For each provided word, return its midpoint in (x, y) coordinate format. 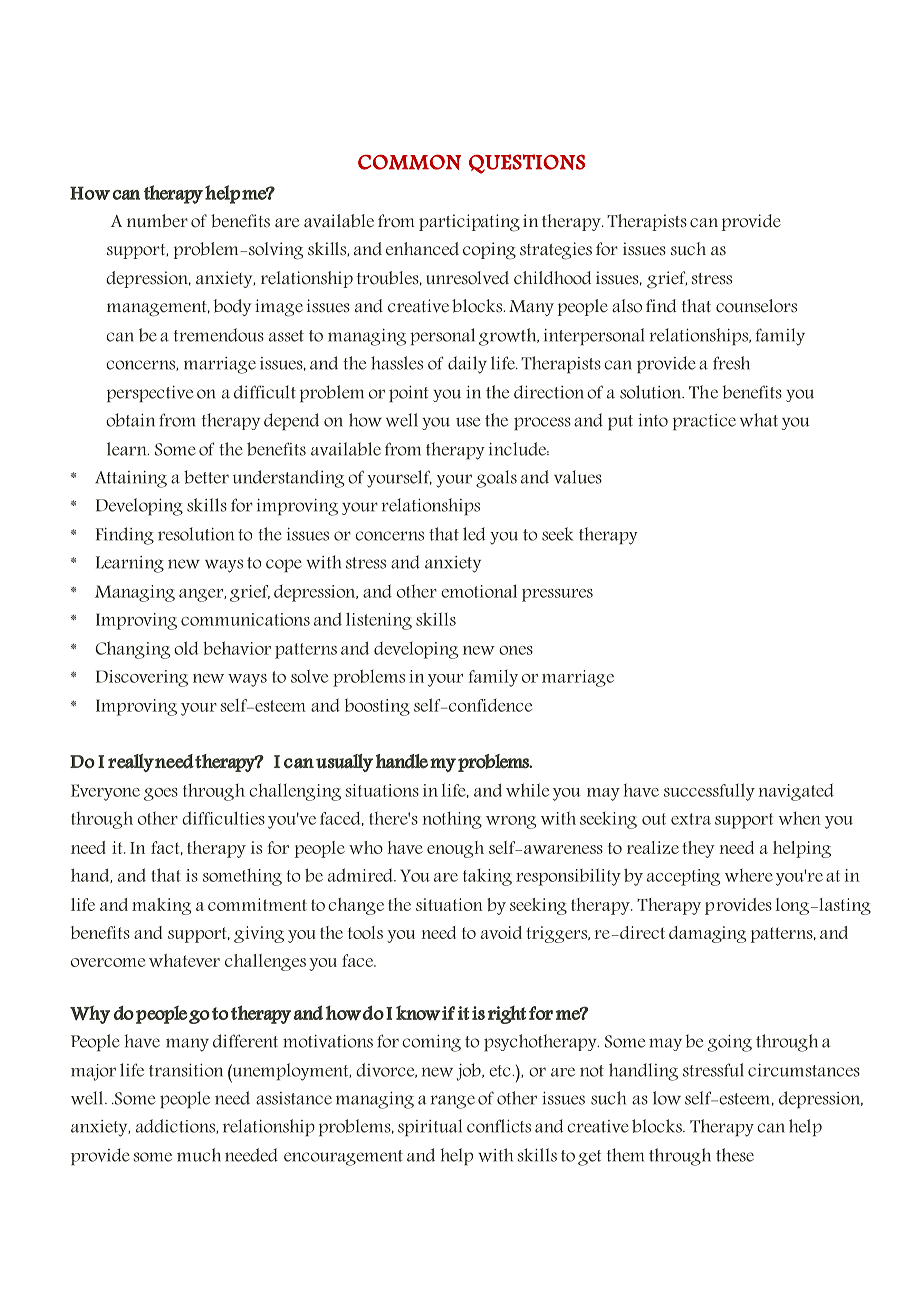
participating (469, 223)
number (157, 221)
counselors (756, 306)
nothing (452, 820)
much (199, 1155)
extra (691, 819)
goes (161, 794)
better (206, 477)
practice (704, 422)
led (474, 534)
